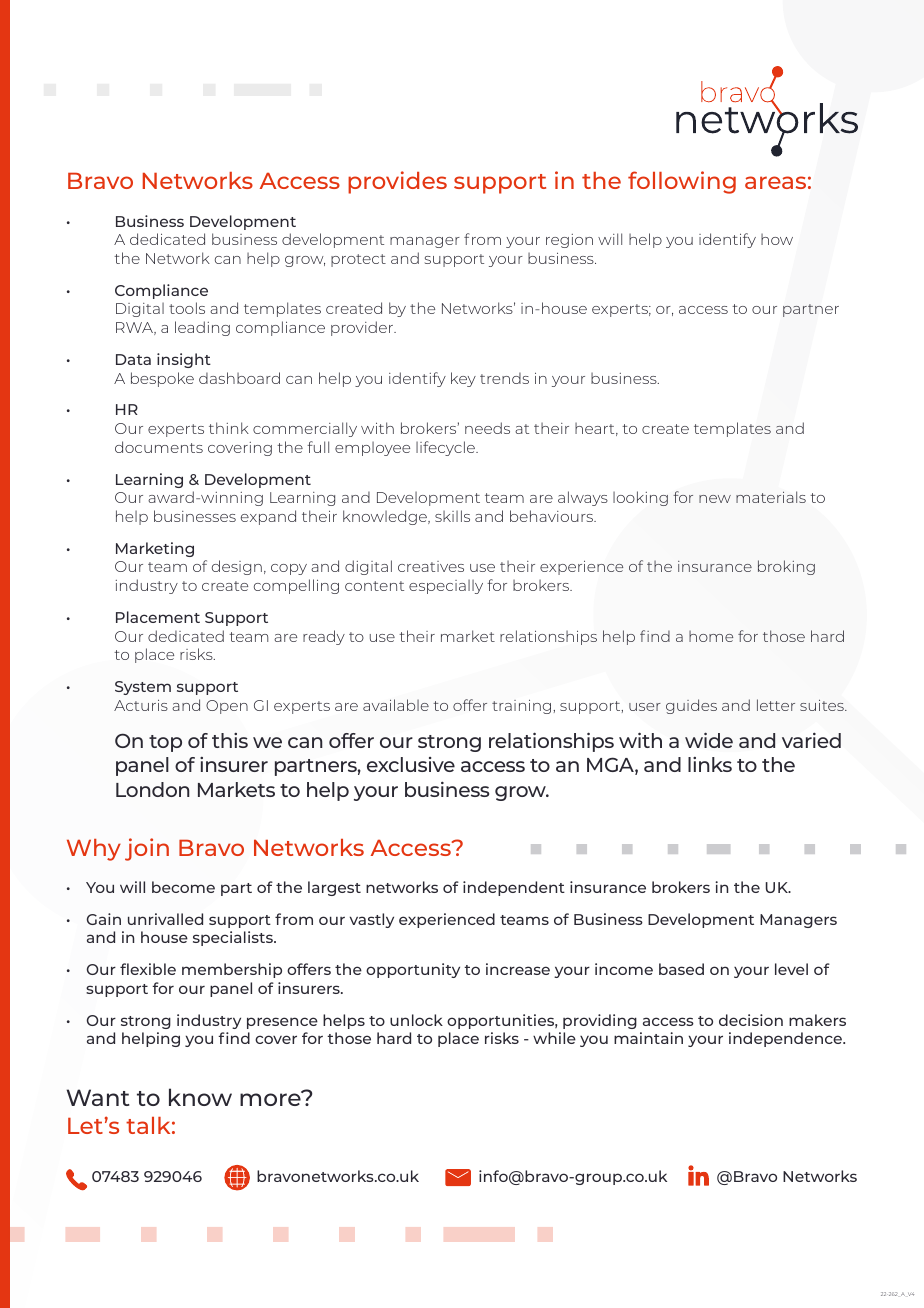 This page has width=924, height=1308. What do you see at coordinates (411, 764) in the page?
I see `exclusive` at bounding box center [411, 764].
